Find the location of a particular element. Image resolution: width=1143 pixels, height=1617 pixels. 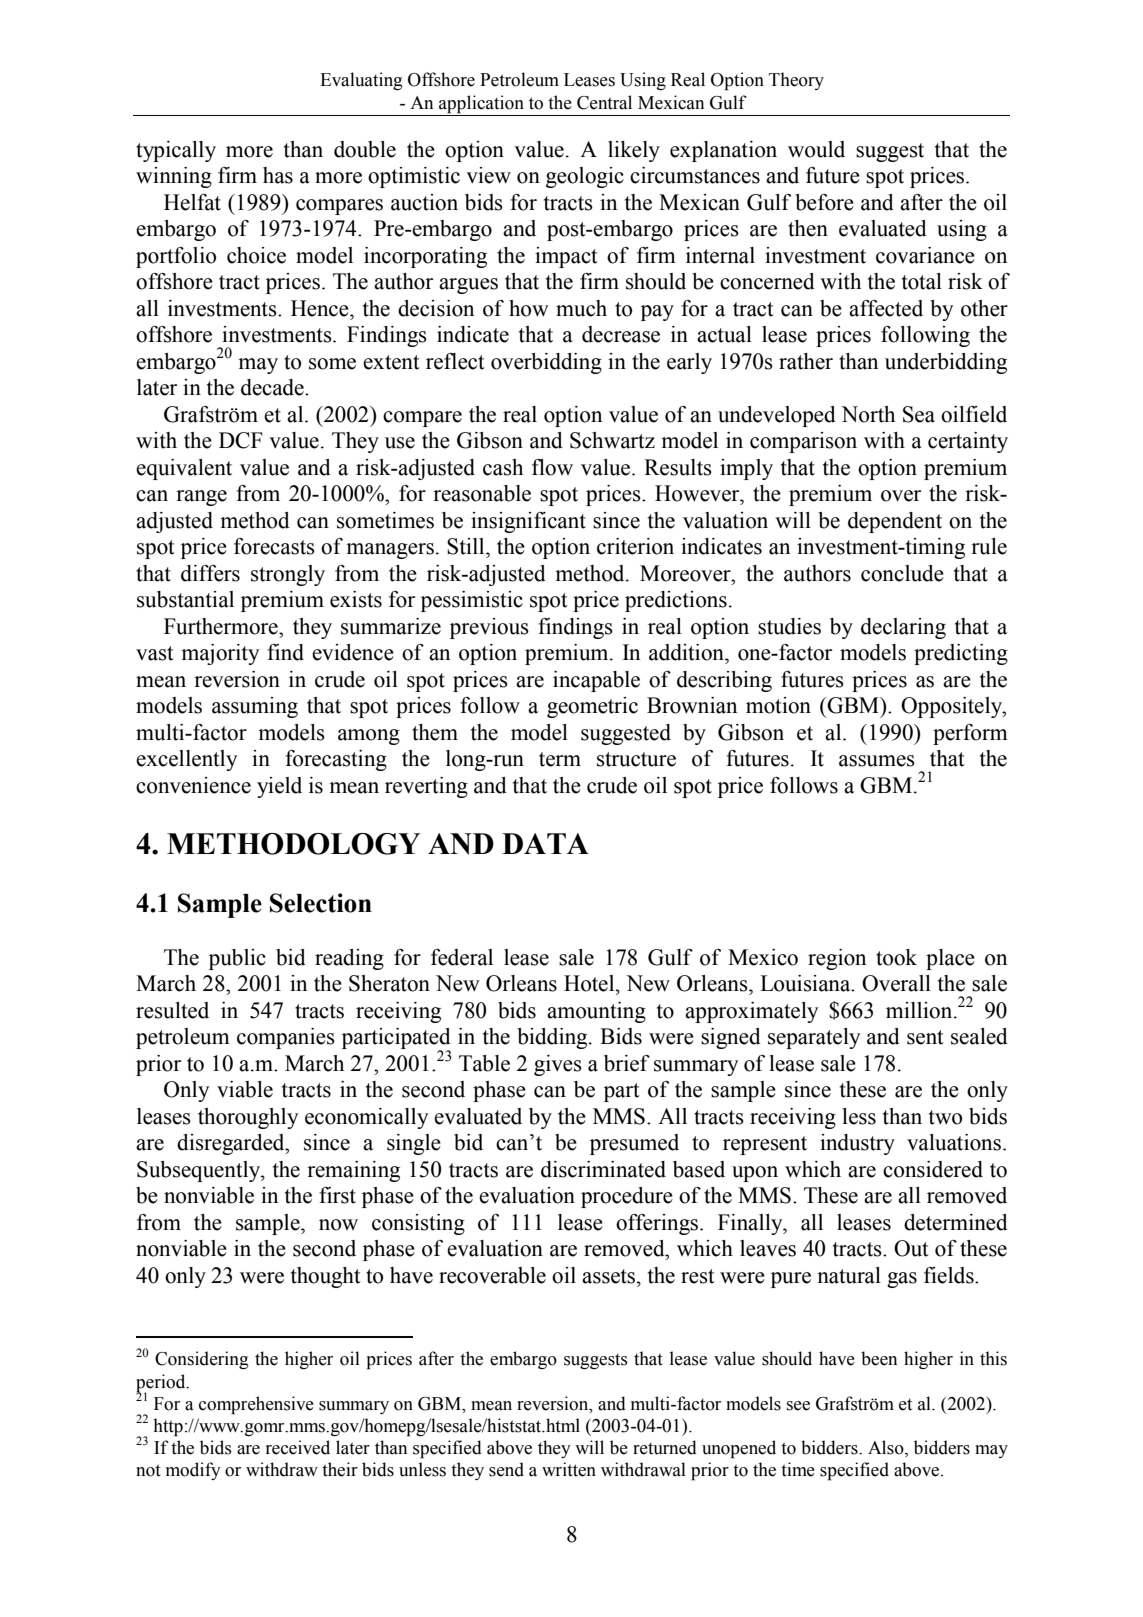

Central is located at coordinates (604, 102).
